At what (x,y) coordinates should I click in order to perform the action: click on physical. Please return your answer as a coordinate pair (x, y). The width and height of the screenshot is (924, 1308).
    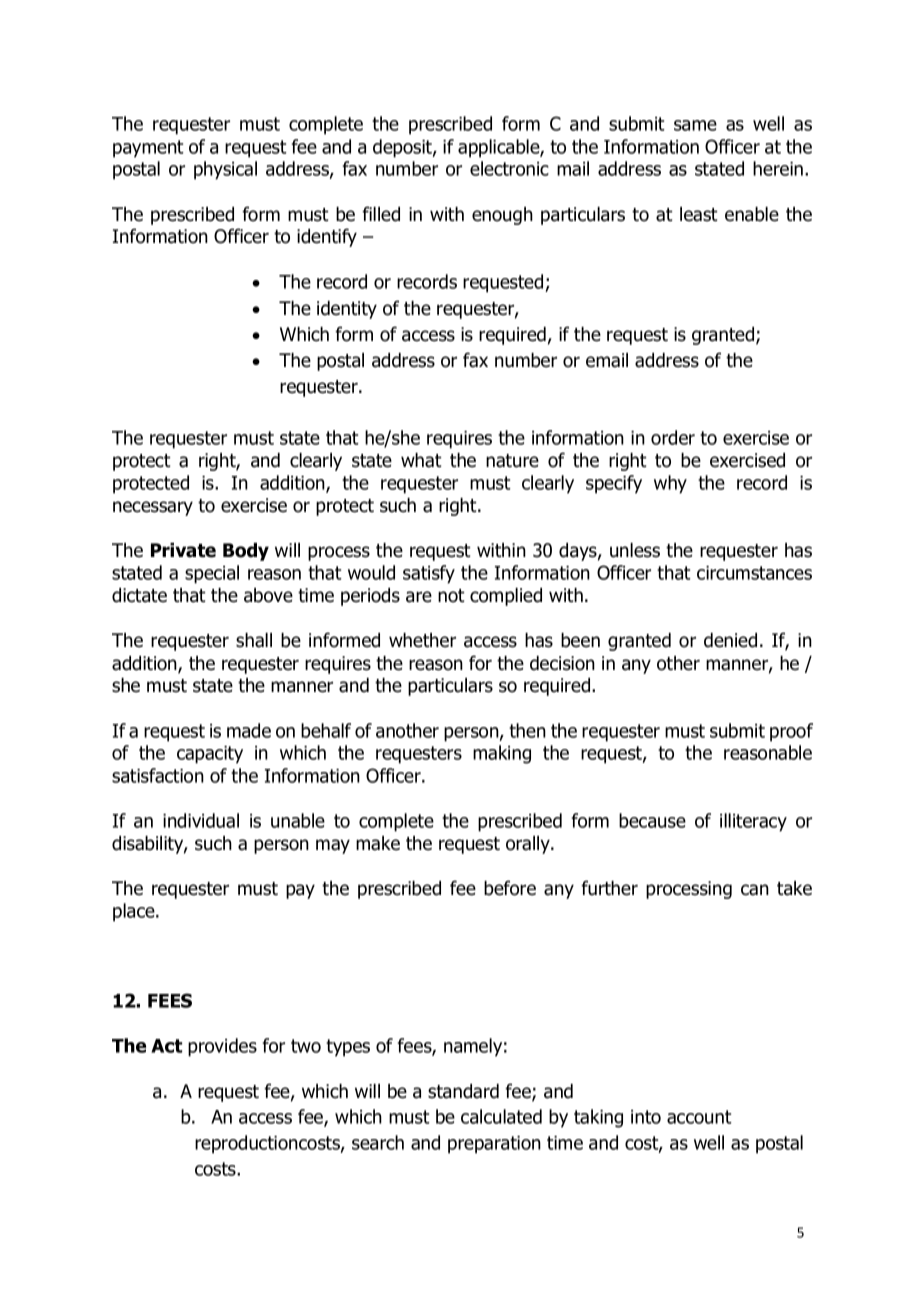
    Looking at the image, I should click on (225, 170).
